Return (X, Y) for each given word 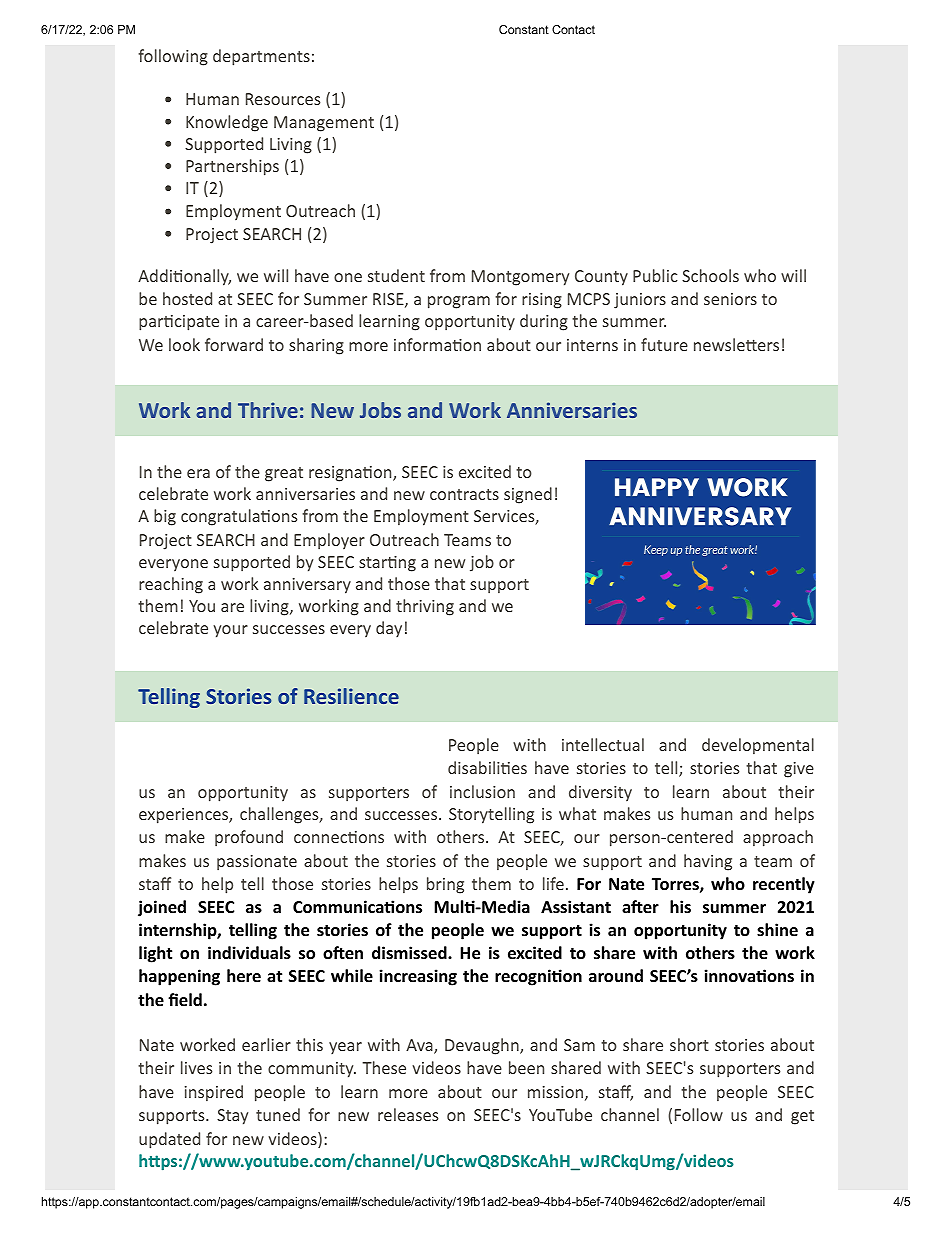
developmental (758, 746)
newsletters (736, 344)
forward (234, 344)
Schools (710, 275)
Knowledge (227, 123)
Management (324, 124)
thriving (425, 607)
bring (445, 885)
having (708, 862)
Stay (232, 1117)
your (230, 631)
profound (249, 838)
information (437, 344)
